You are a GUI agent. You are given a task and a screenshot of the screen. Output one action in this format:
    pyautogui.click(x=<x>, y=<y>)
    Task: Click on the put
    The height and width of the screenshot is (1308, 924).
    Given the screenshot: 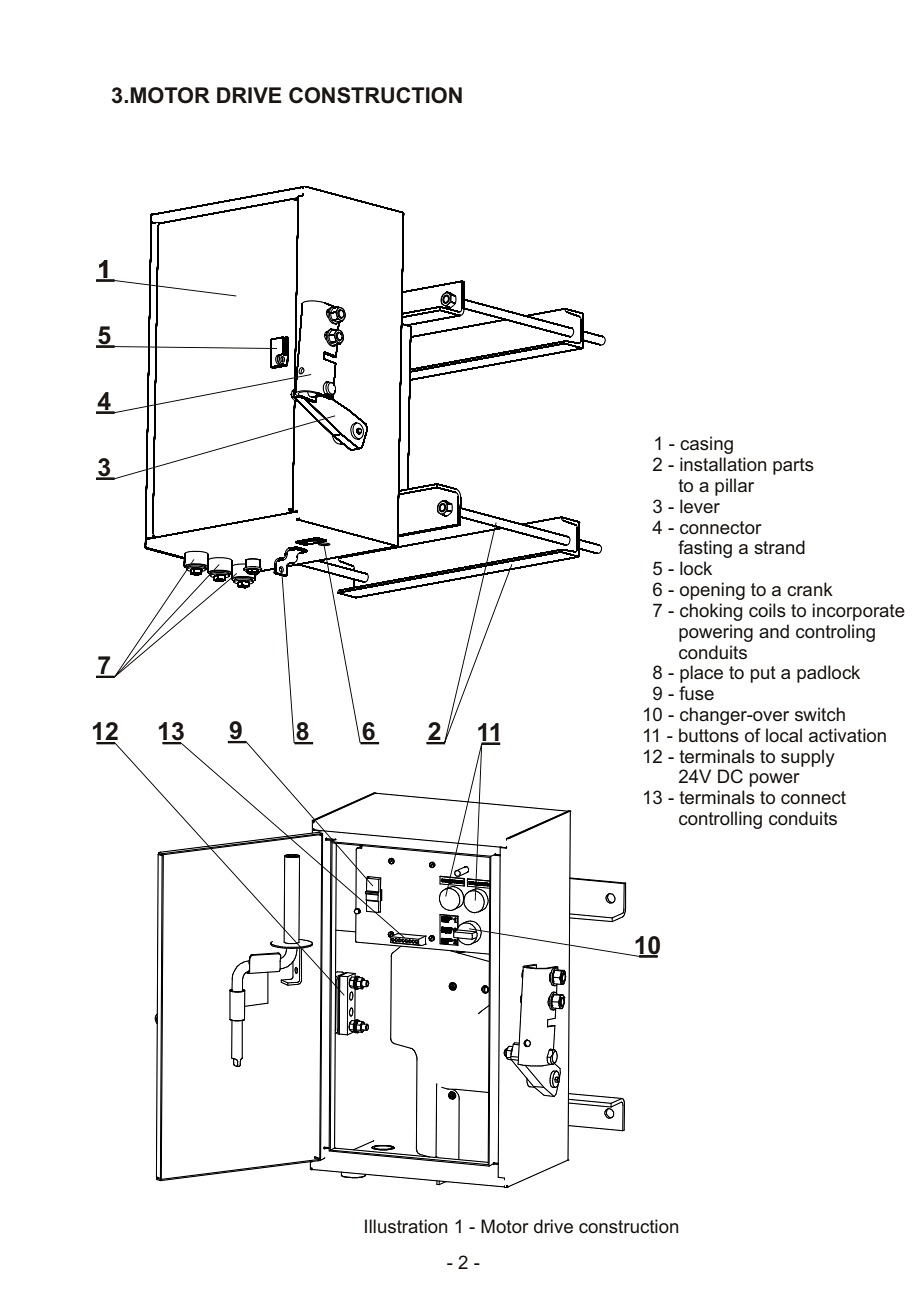 What is the action you would take?
    pyautogui.click(x=763, y=674)
